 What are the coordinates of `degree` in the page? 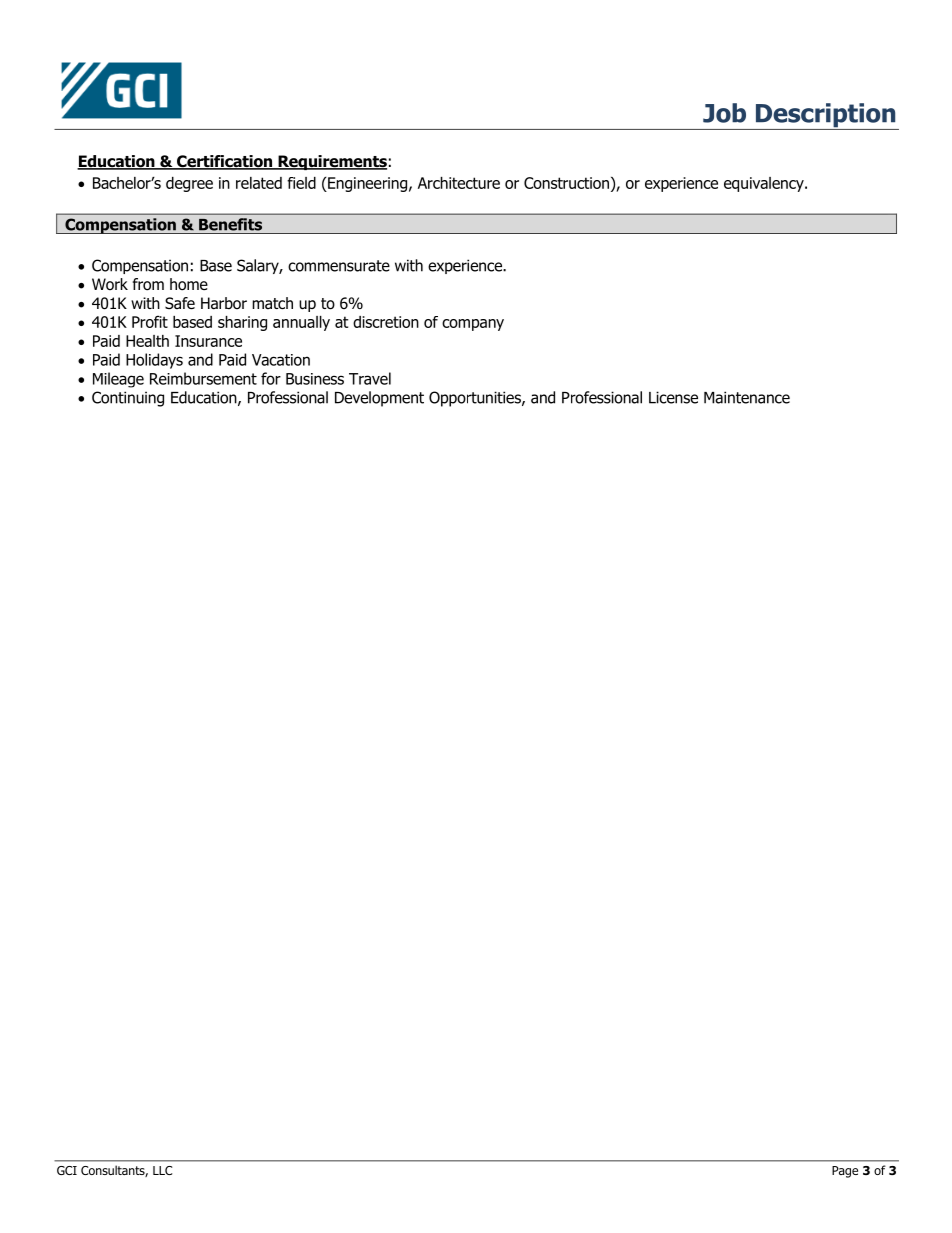 It's located at (189, 184).
